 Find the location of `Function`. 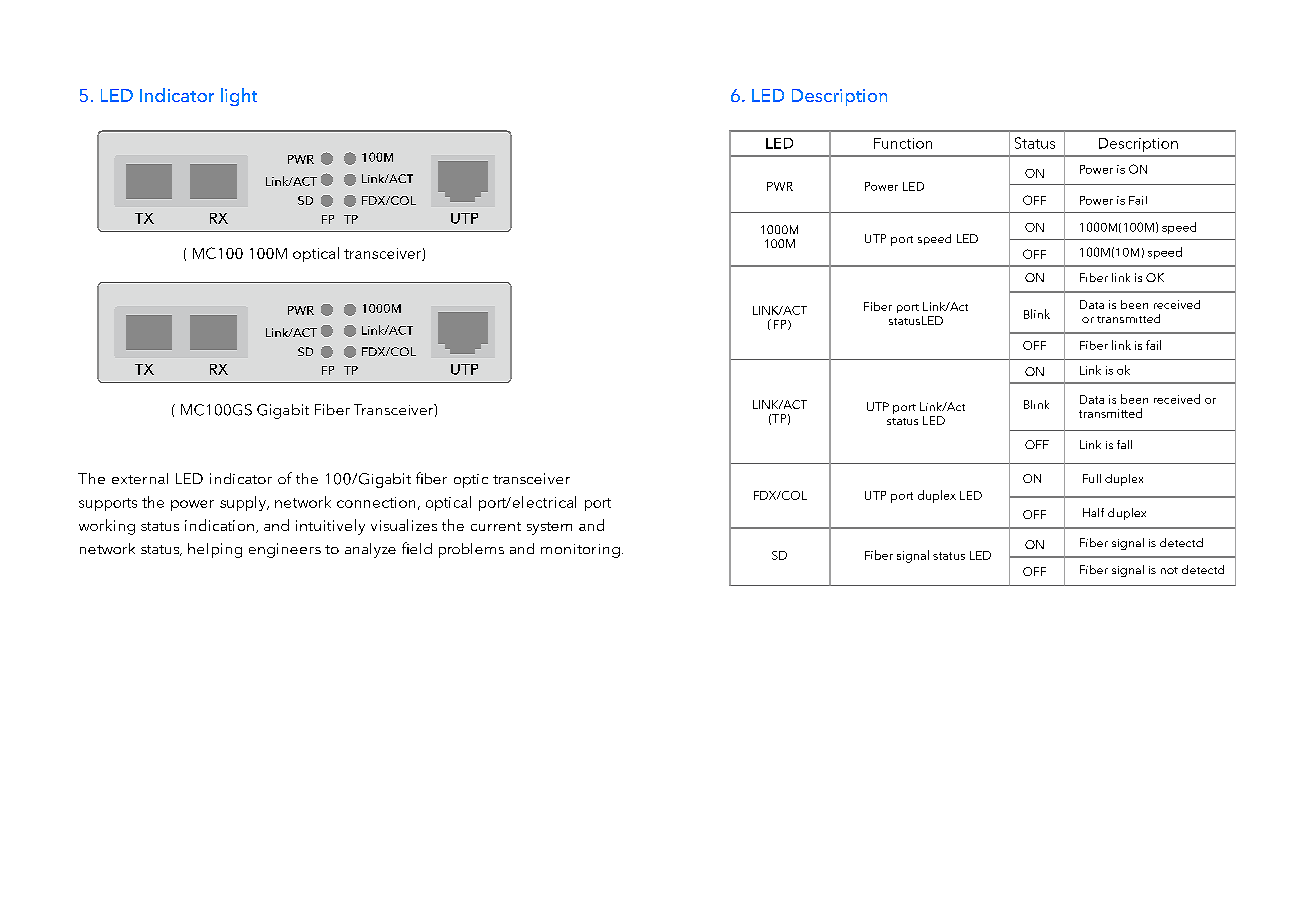

Function is located at coordinates (903, 143).
